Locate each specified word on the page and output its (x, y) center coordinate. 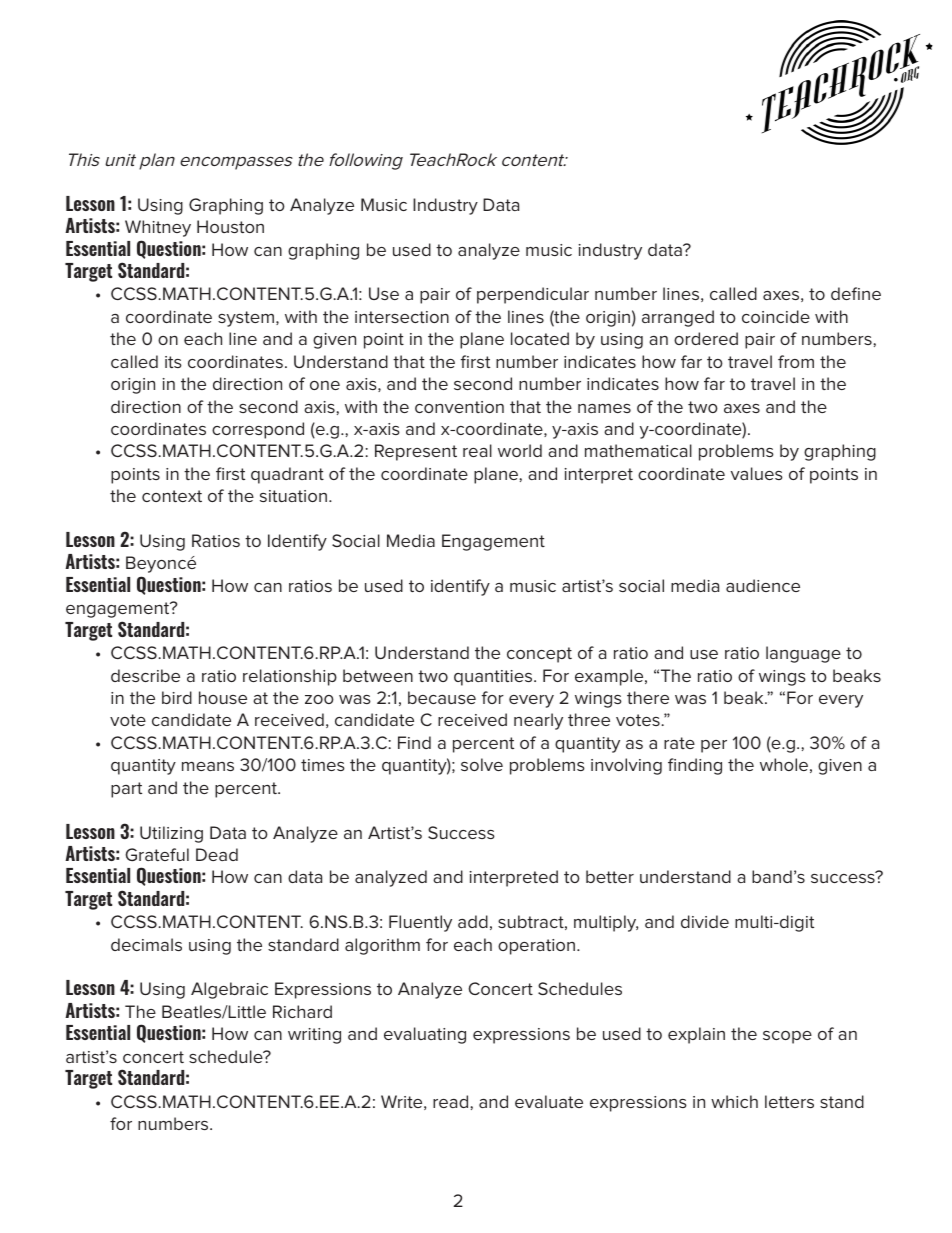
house (223, 697)
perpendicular (533, 295)
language (803, 654)
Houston (230, 226)
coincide (776, 316)
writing (314, 1036)
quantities (494, 678)
